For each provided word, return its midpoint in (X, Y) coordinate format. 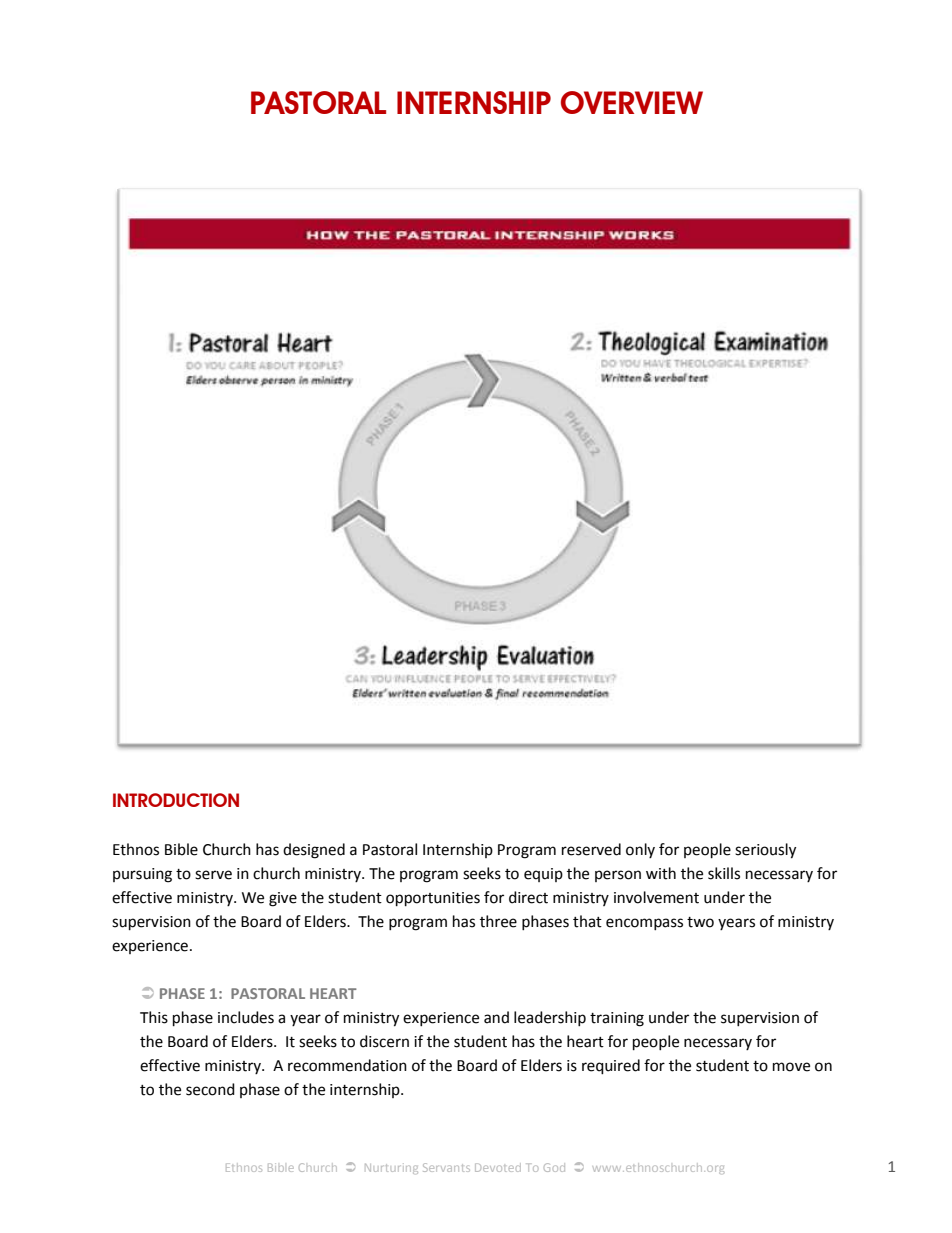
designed (314, 851)
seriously (765, 851)
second (210, 1089)
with (661, 873)
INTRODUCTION (176, 800)
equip (543, 875)
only (640, 850)
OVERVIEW (632, 102)
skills (724, 873)
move (791, 1067)
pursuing (142, 875)
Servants (446, 1167)
